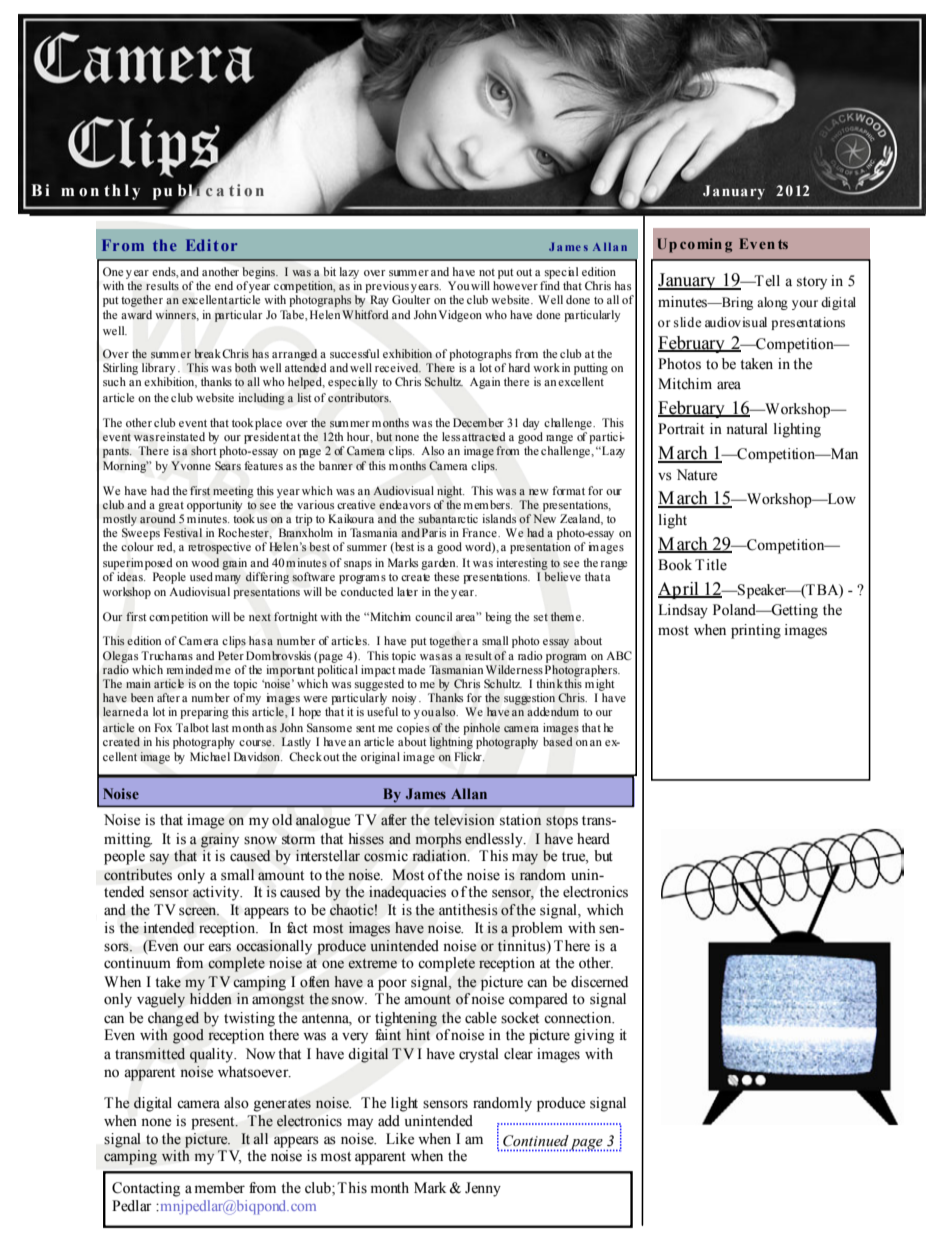  I want to click on Talbot, so click(192, 727).
